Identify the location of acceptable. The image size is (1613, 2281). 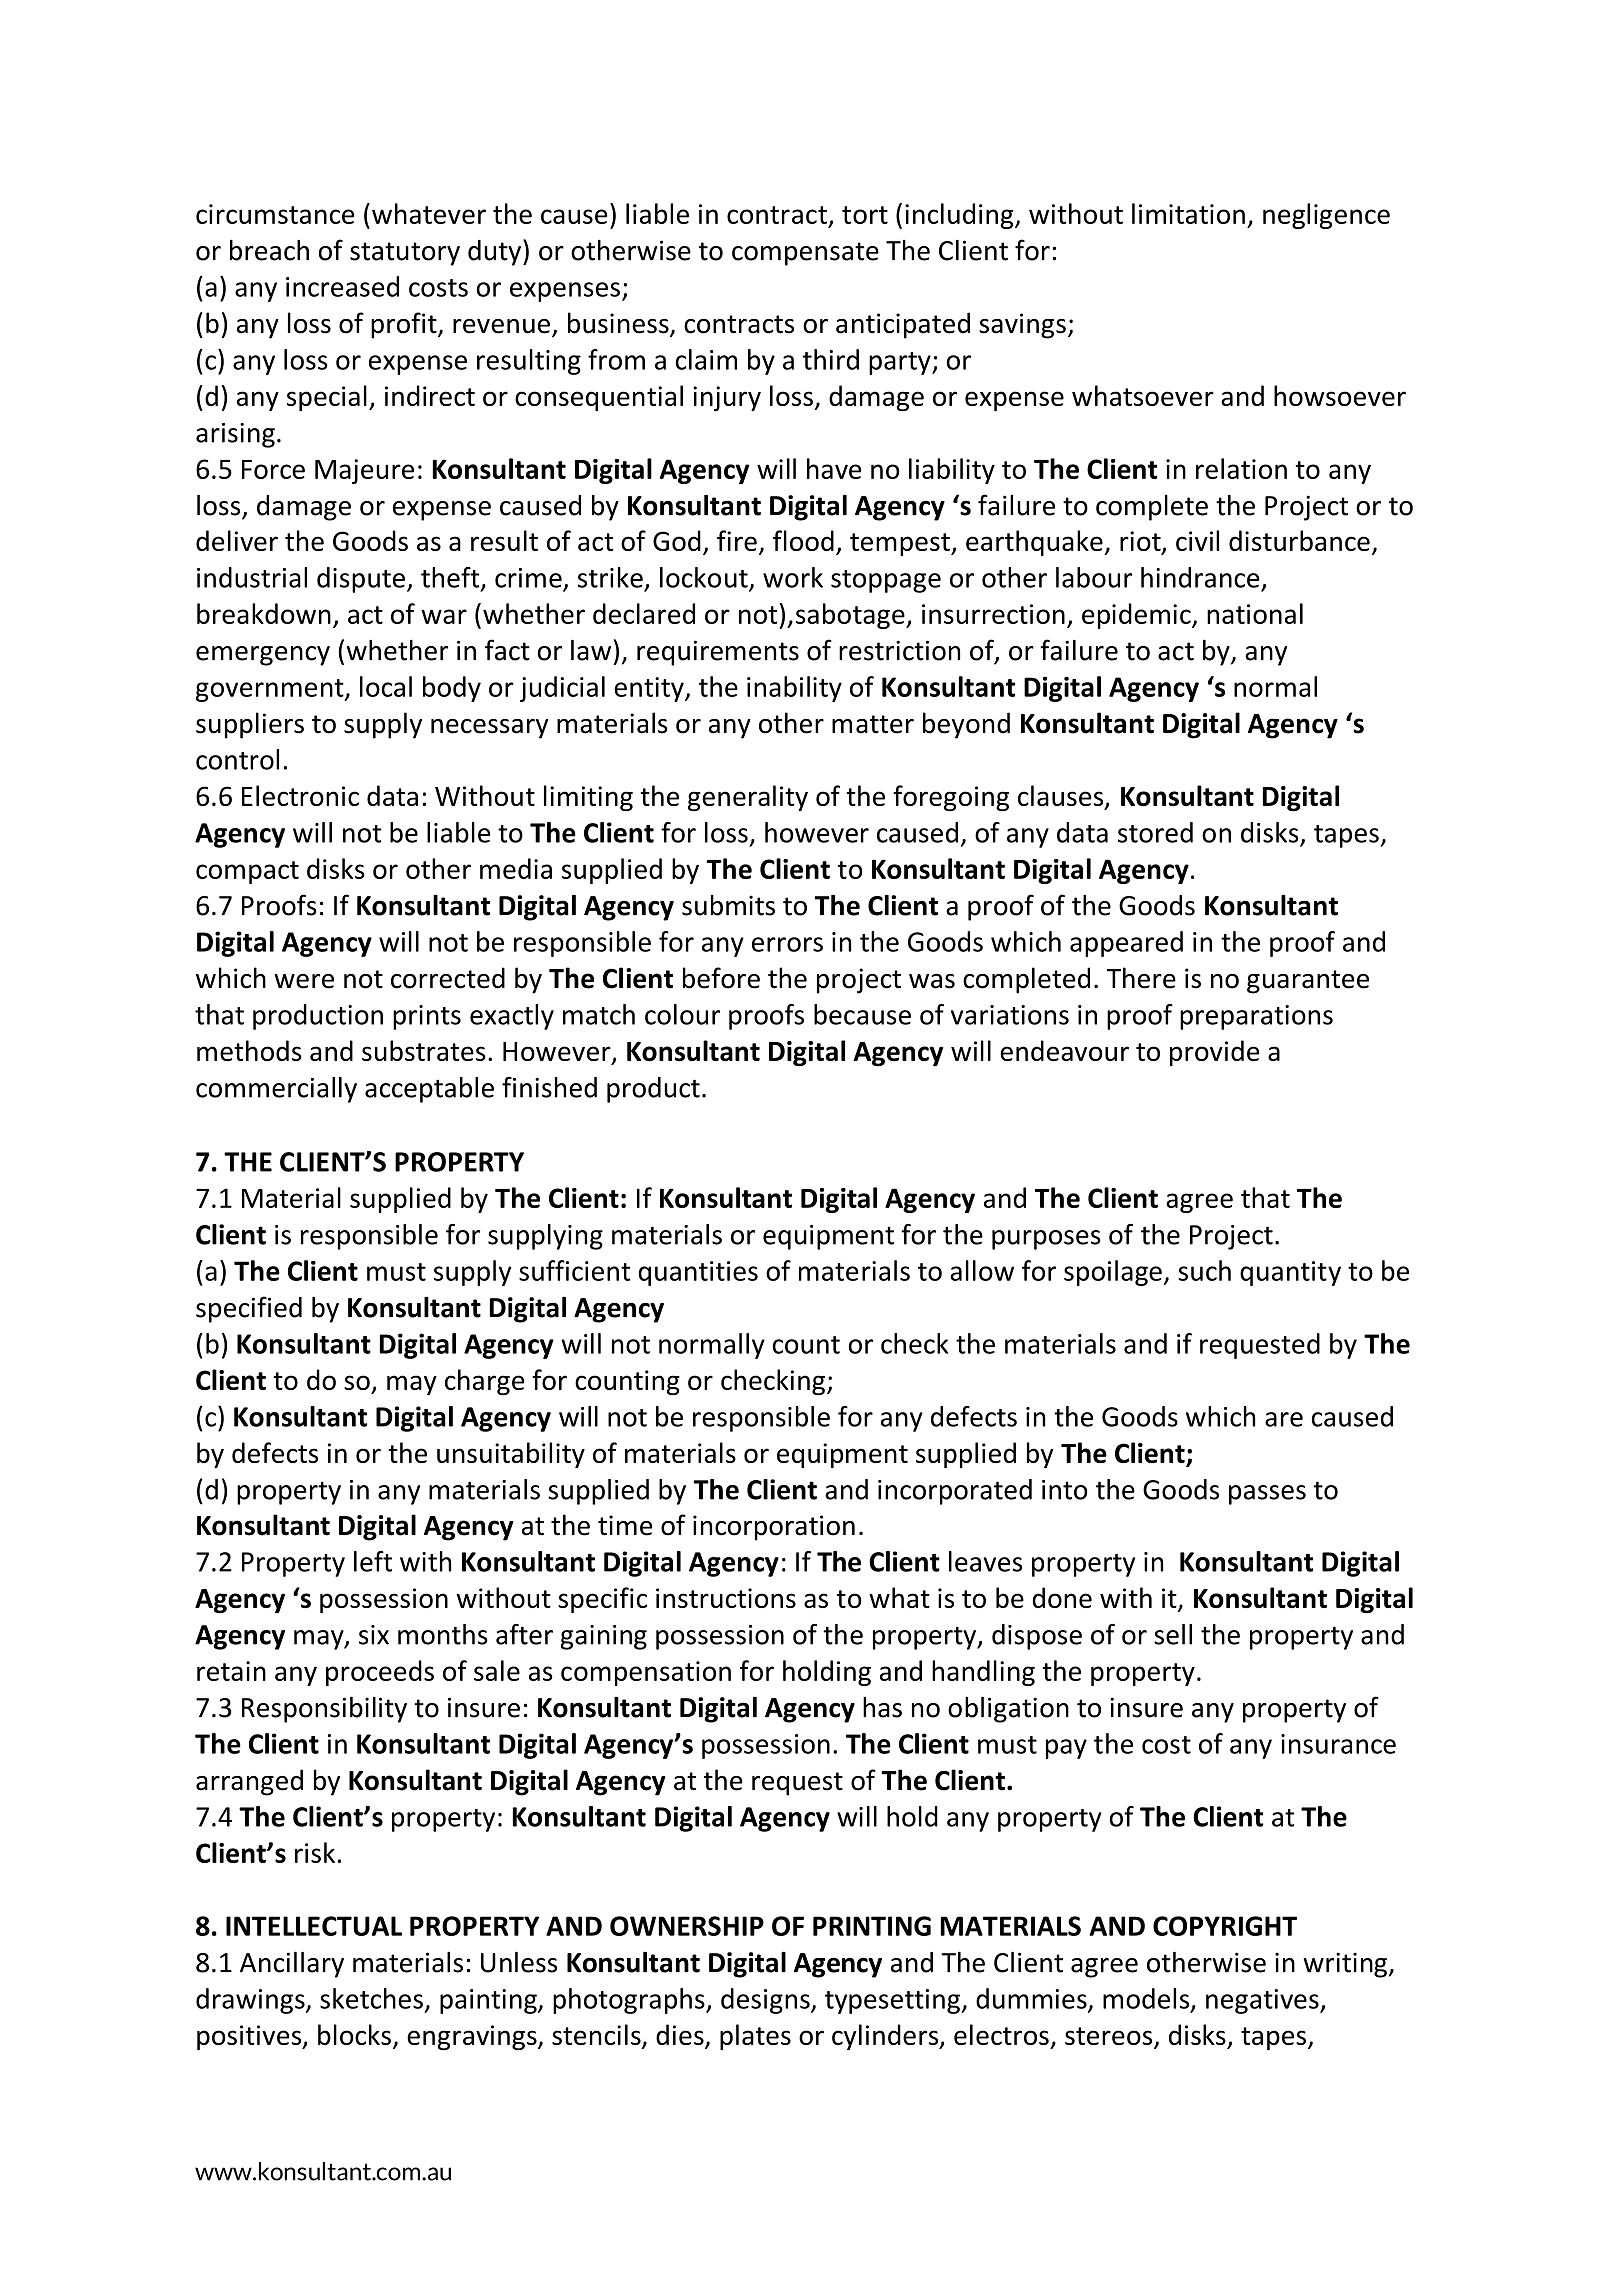
(429, 1090).
